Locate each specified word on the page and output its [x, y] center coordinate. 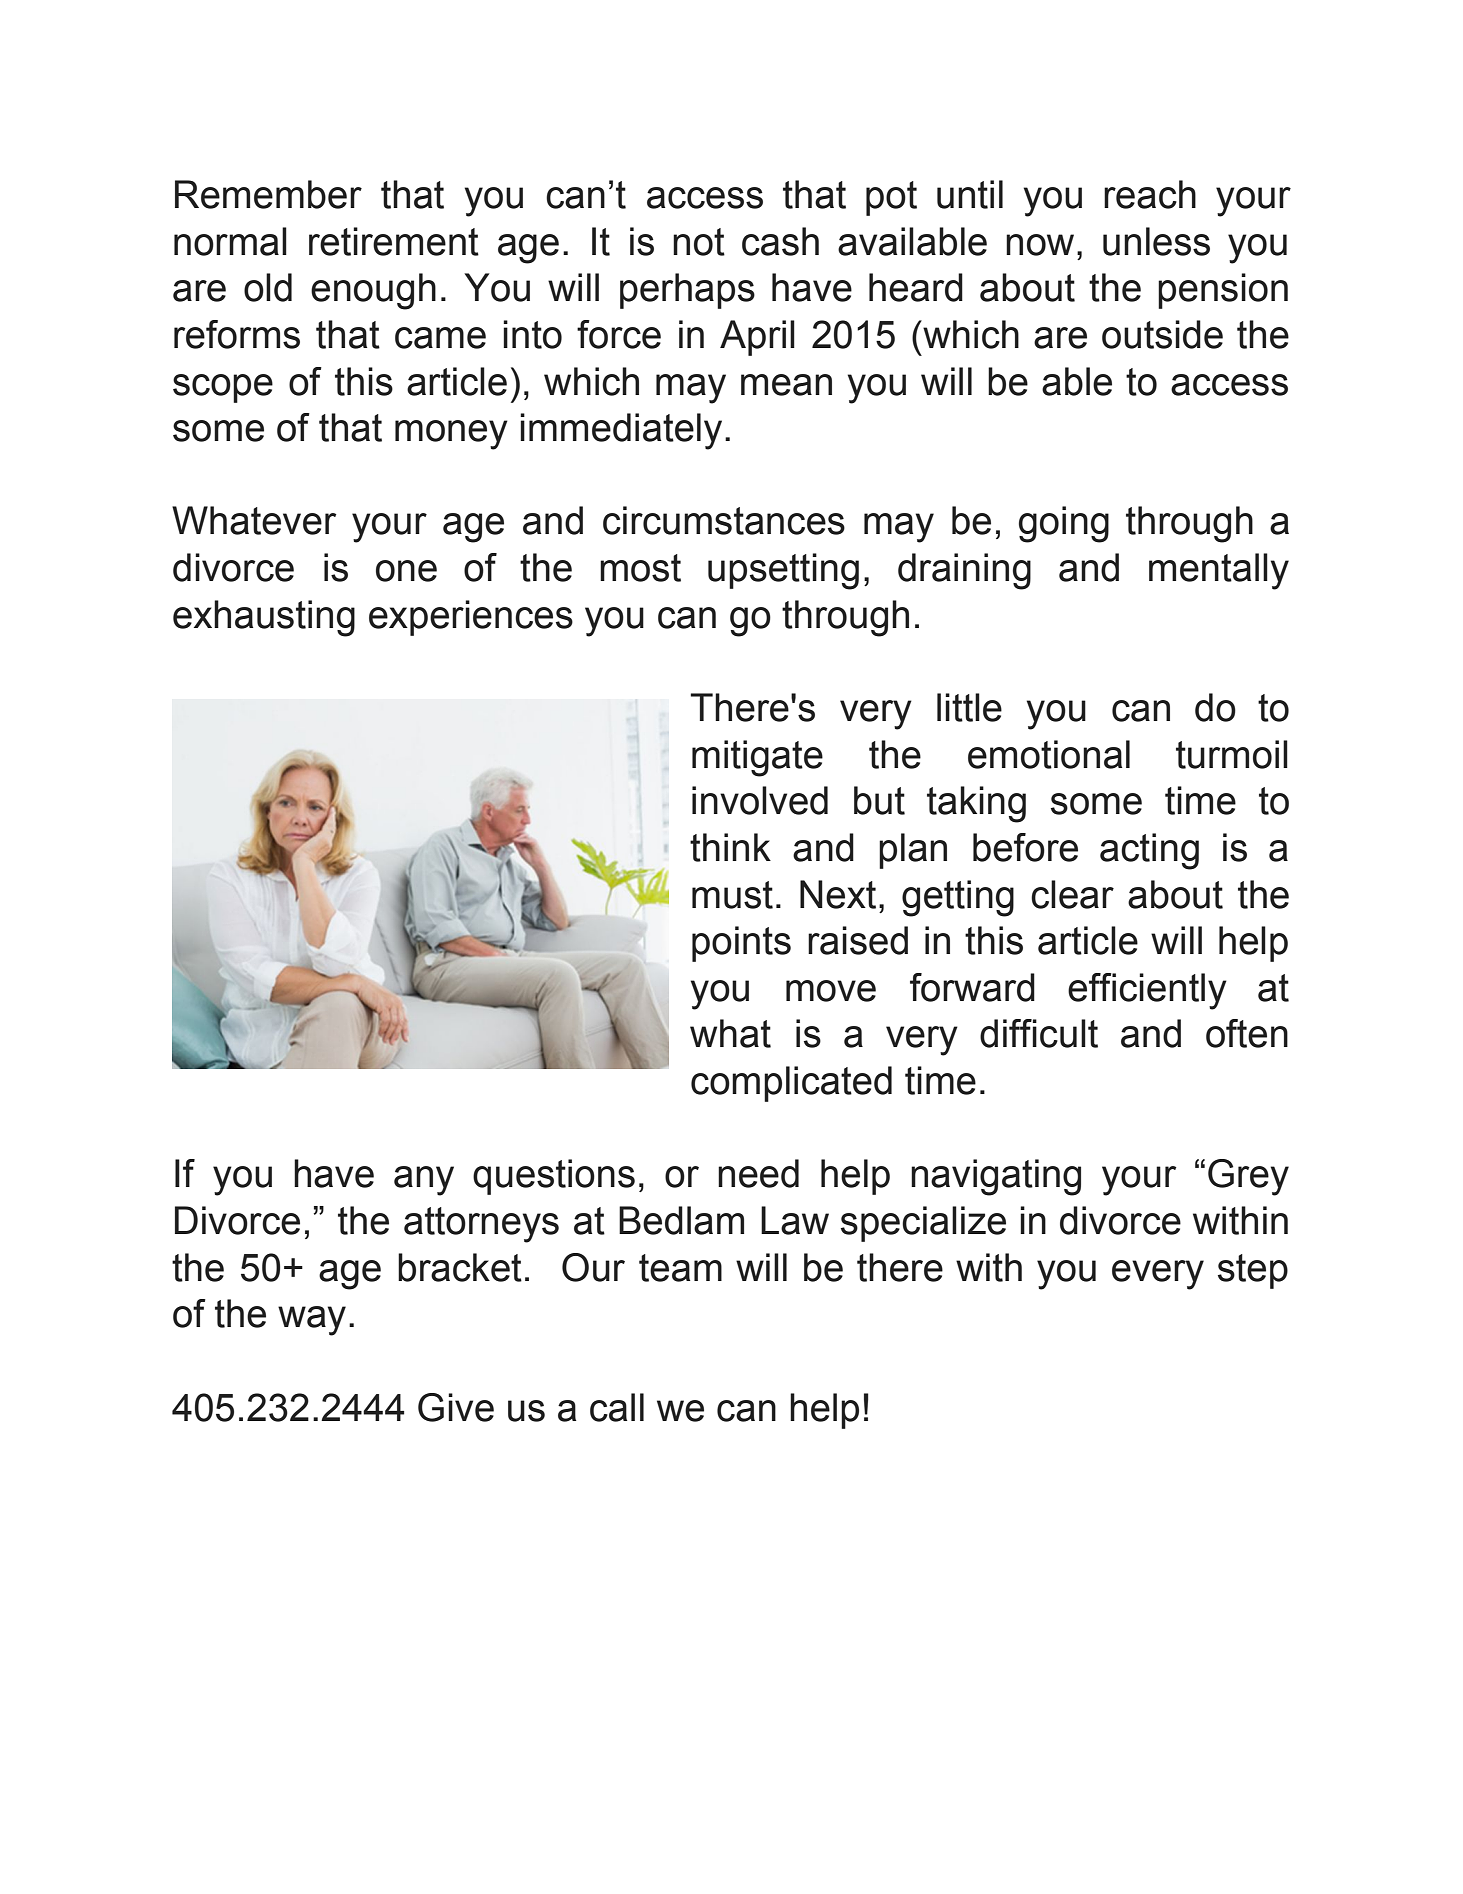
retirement [394, 241]
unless [1156, 241]
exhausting [264, 618]
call [617, 1407]
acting [1149, 851]
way [312, 1321]
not [699, 242]
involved [760, 800]
